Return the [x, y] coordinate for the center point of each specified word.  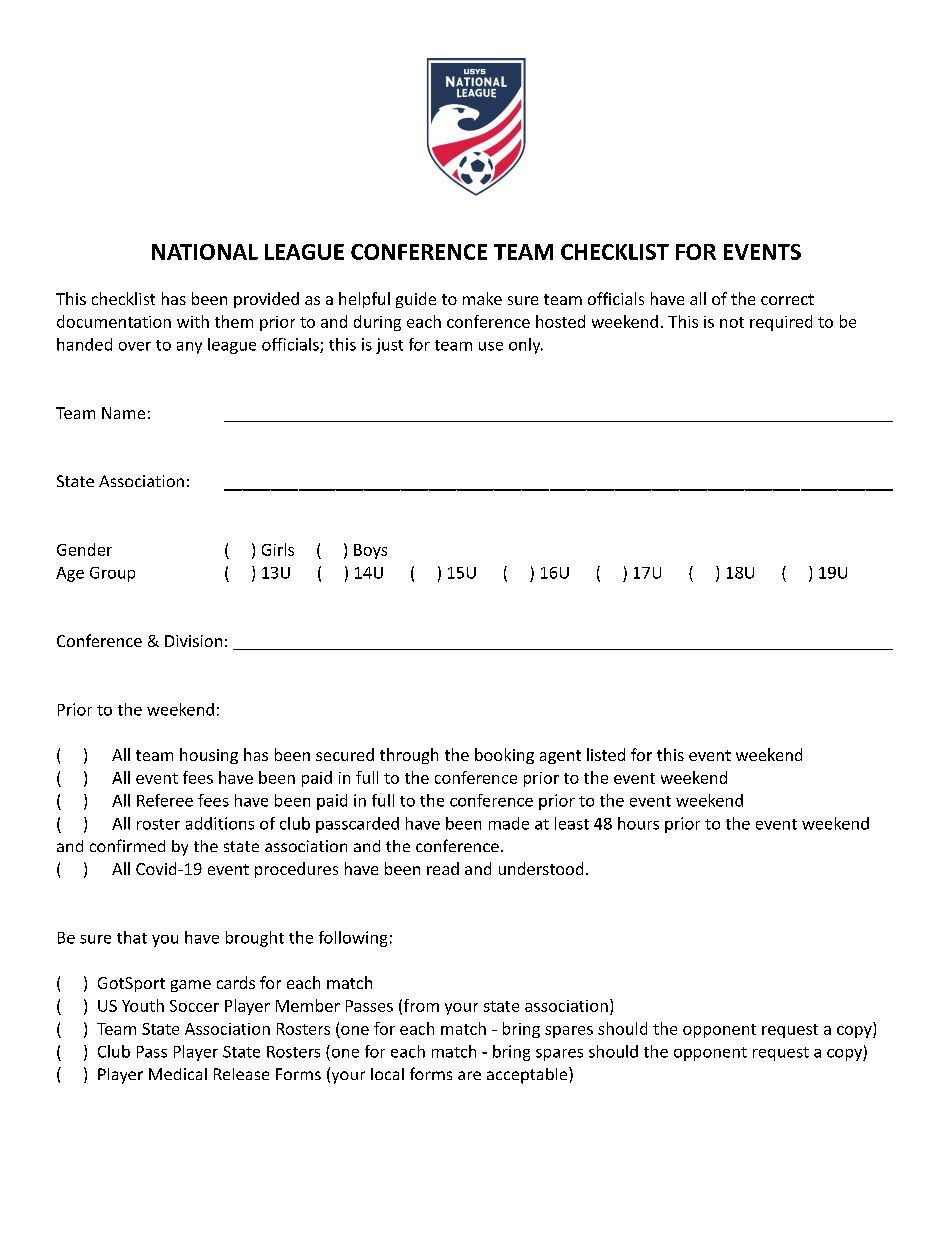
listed [606, 754]
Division [193, 641]
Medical [178, 1074]
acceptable [528, 1075]
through [409, 756]
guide [416, 300]
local [387, 1074]
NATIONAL [205, 252]
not [732, 322]
